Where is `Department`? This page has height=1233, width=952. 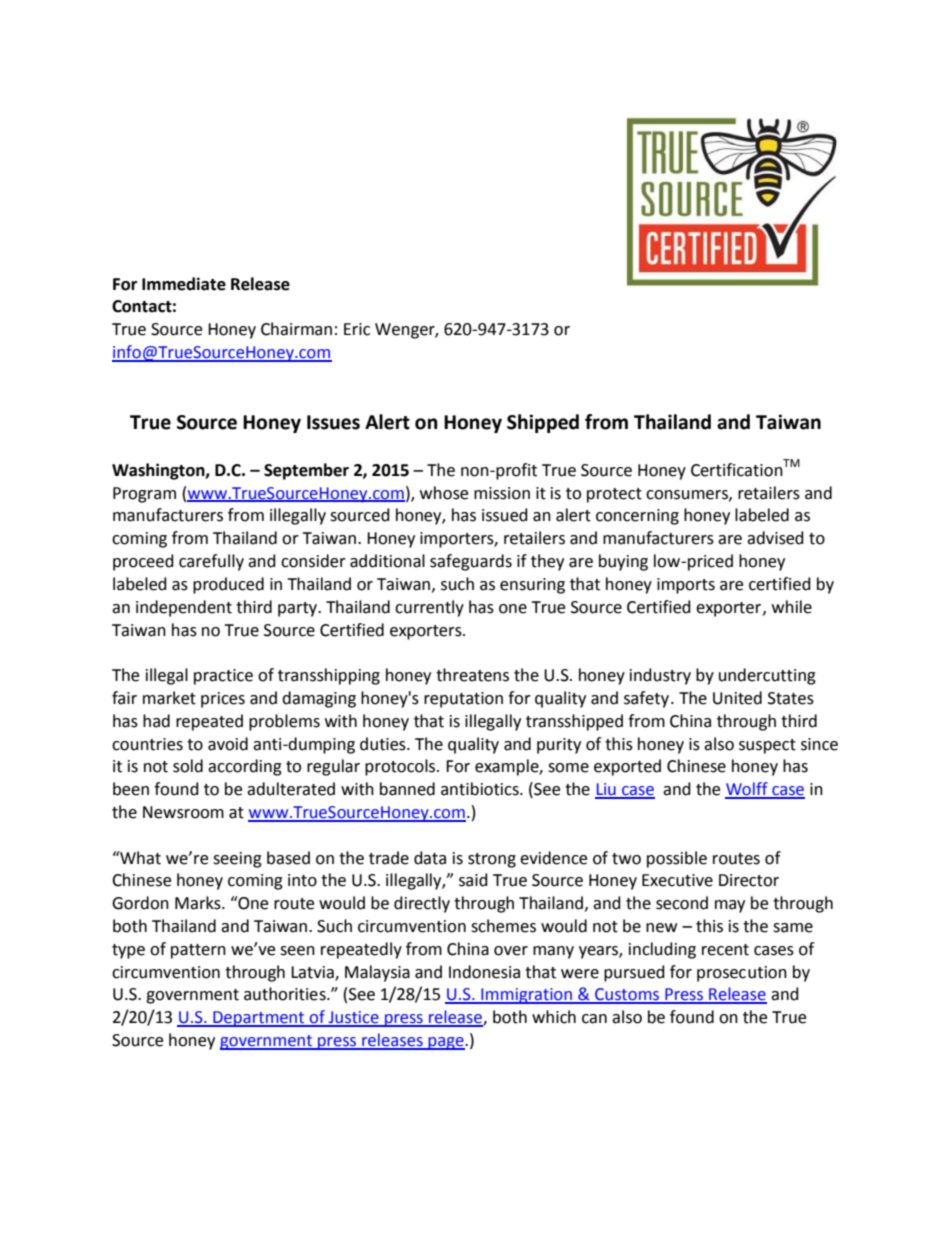
Department is located at coordinates (259, 1019).
